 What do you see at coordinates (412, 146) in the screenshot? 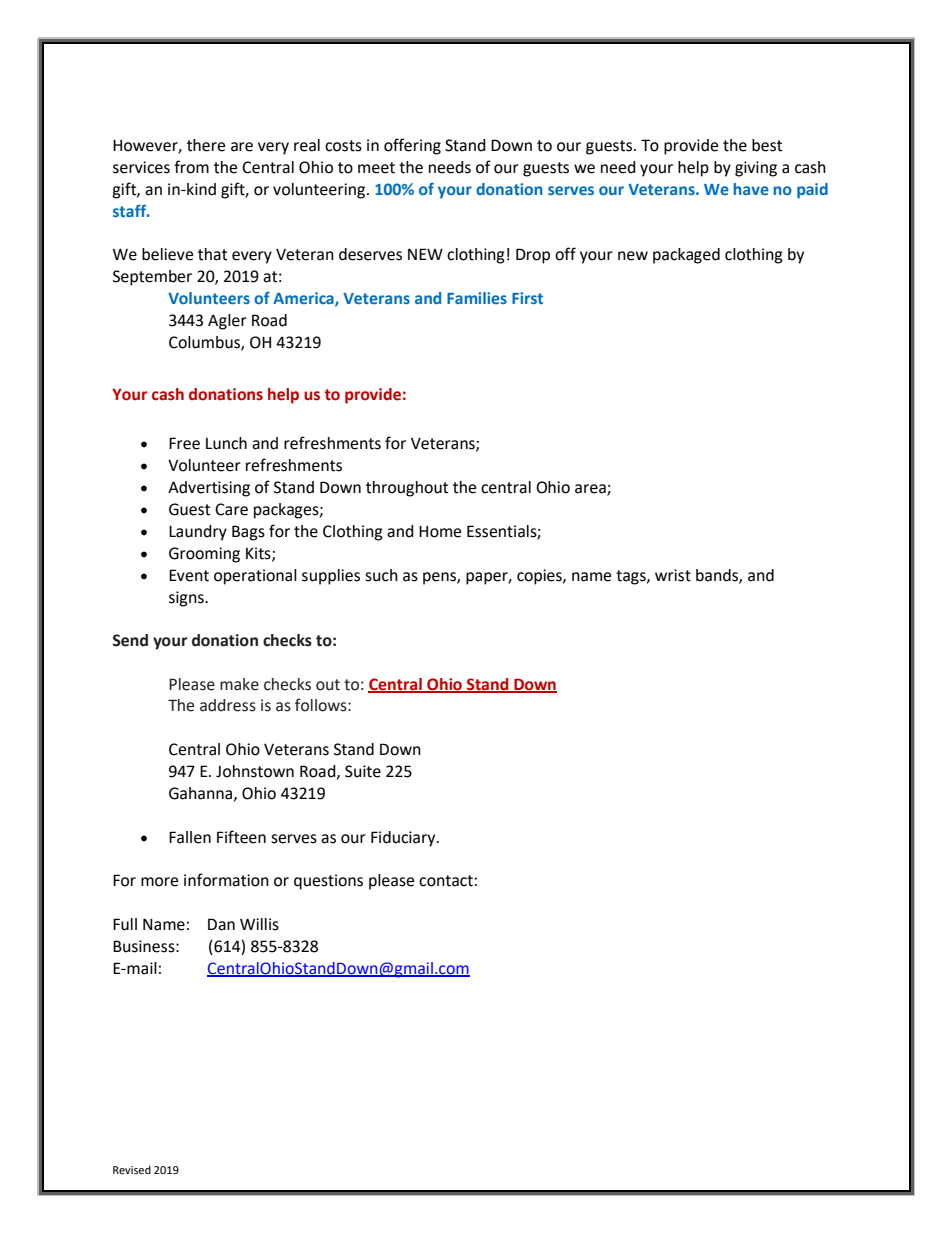
I see `offering` at bounding box center [412, 146].
